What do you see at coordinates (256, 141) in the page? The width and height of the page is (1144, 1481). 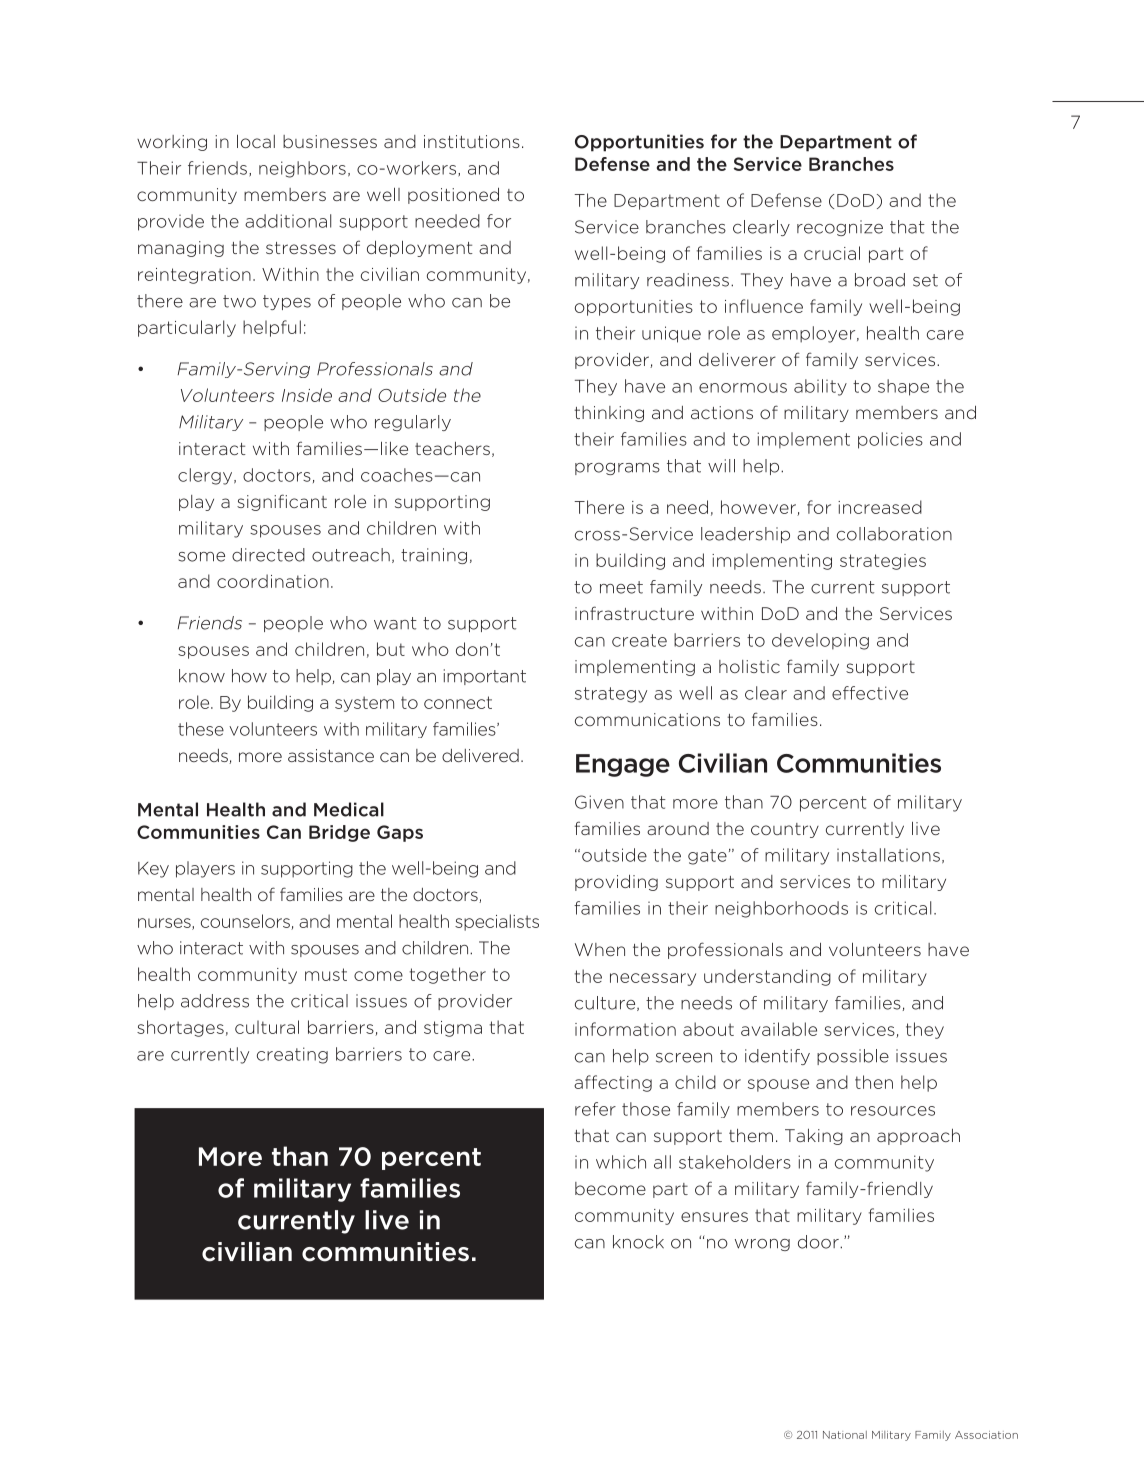 I see `local` at bounding box center [256, 141].
